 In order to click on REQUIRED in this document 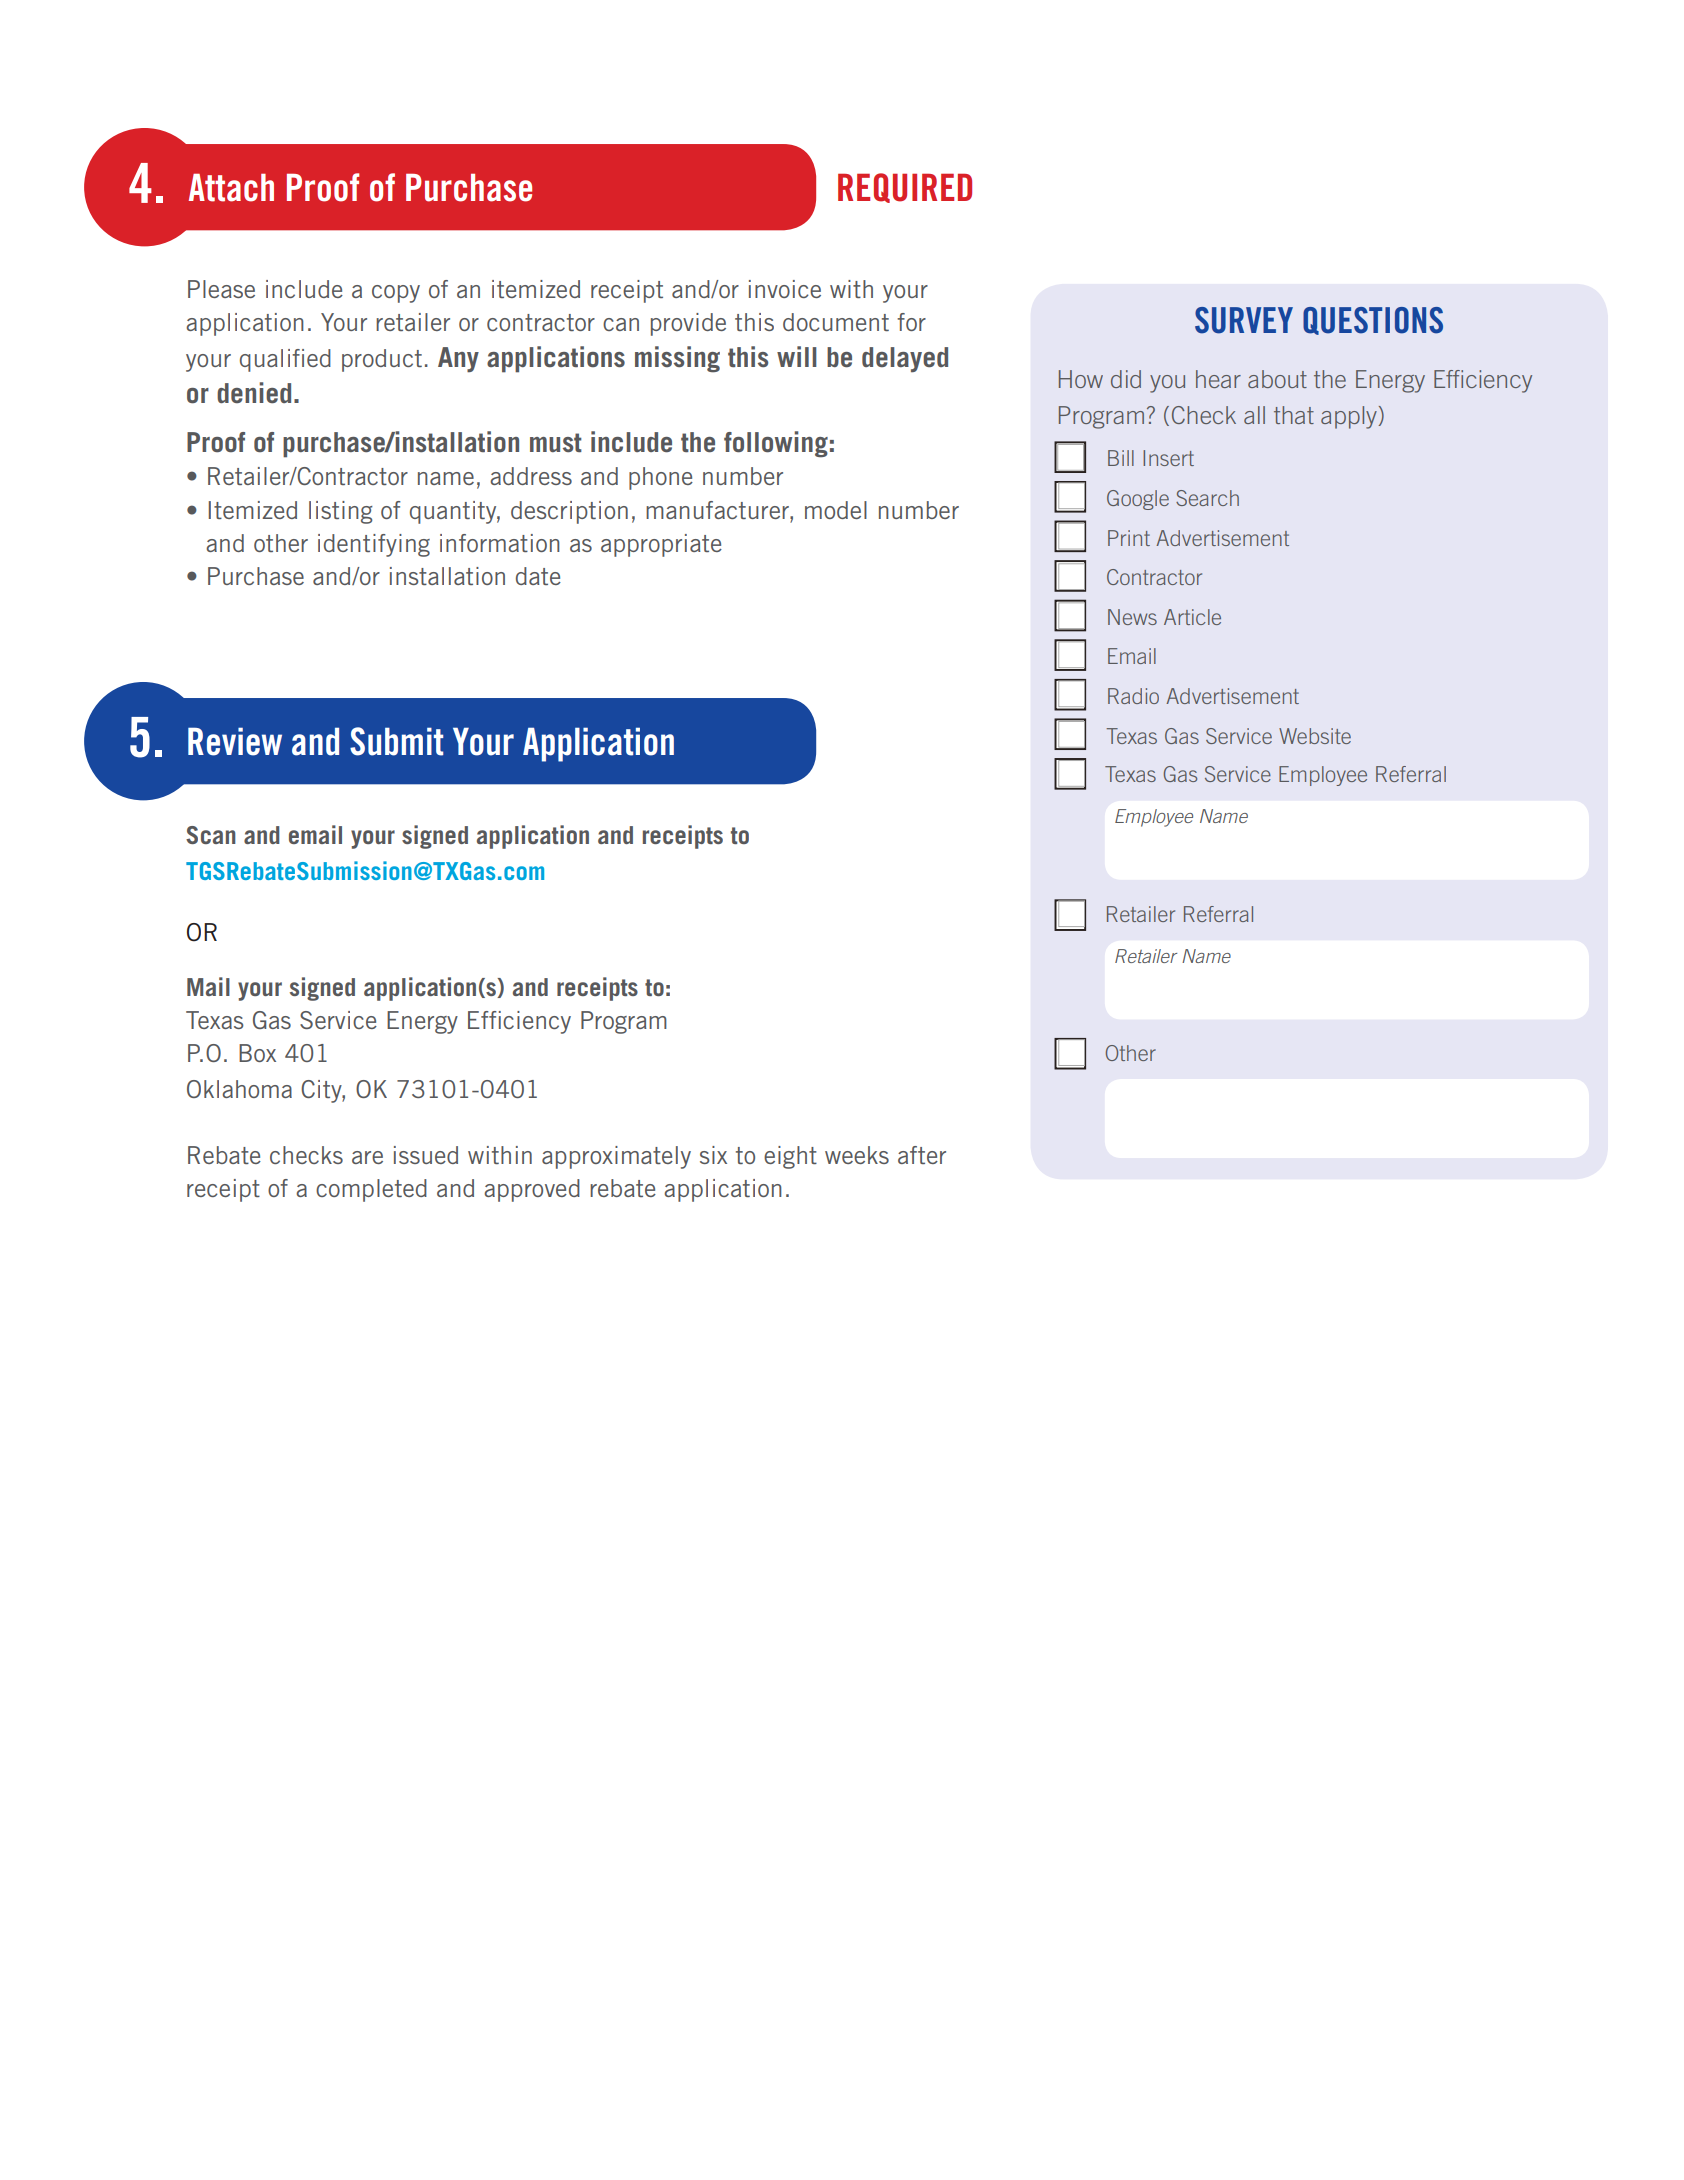, I will do `click(905, 188)`.
